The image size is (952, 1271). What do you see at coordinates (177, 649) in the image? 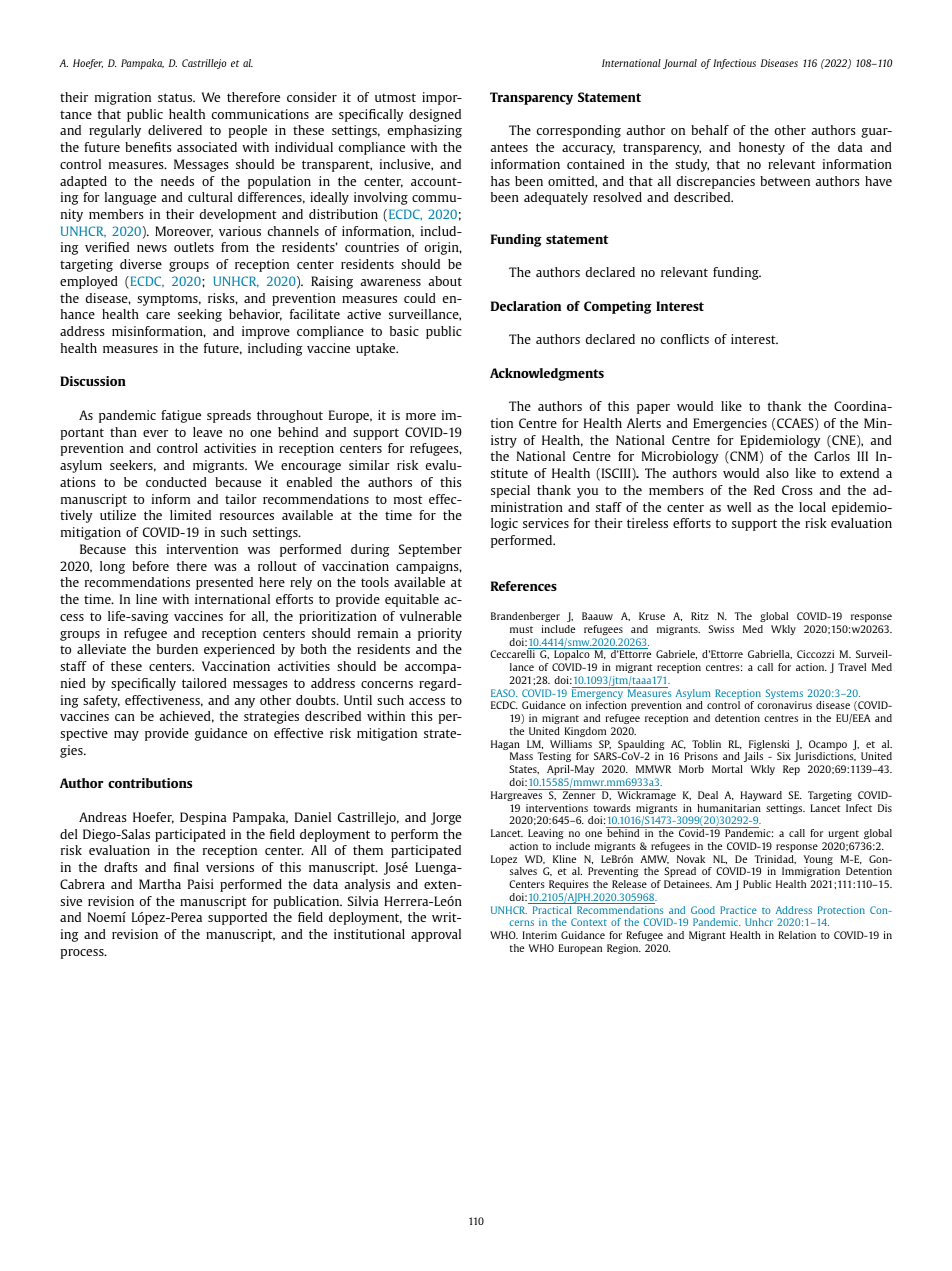
I see `burden` at bounding box center [177, 649].
